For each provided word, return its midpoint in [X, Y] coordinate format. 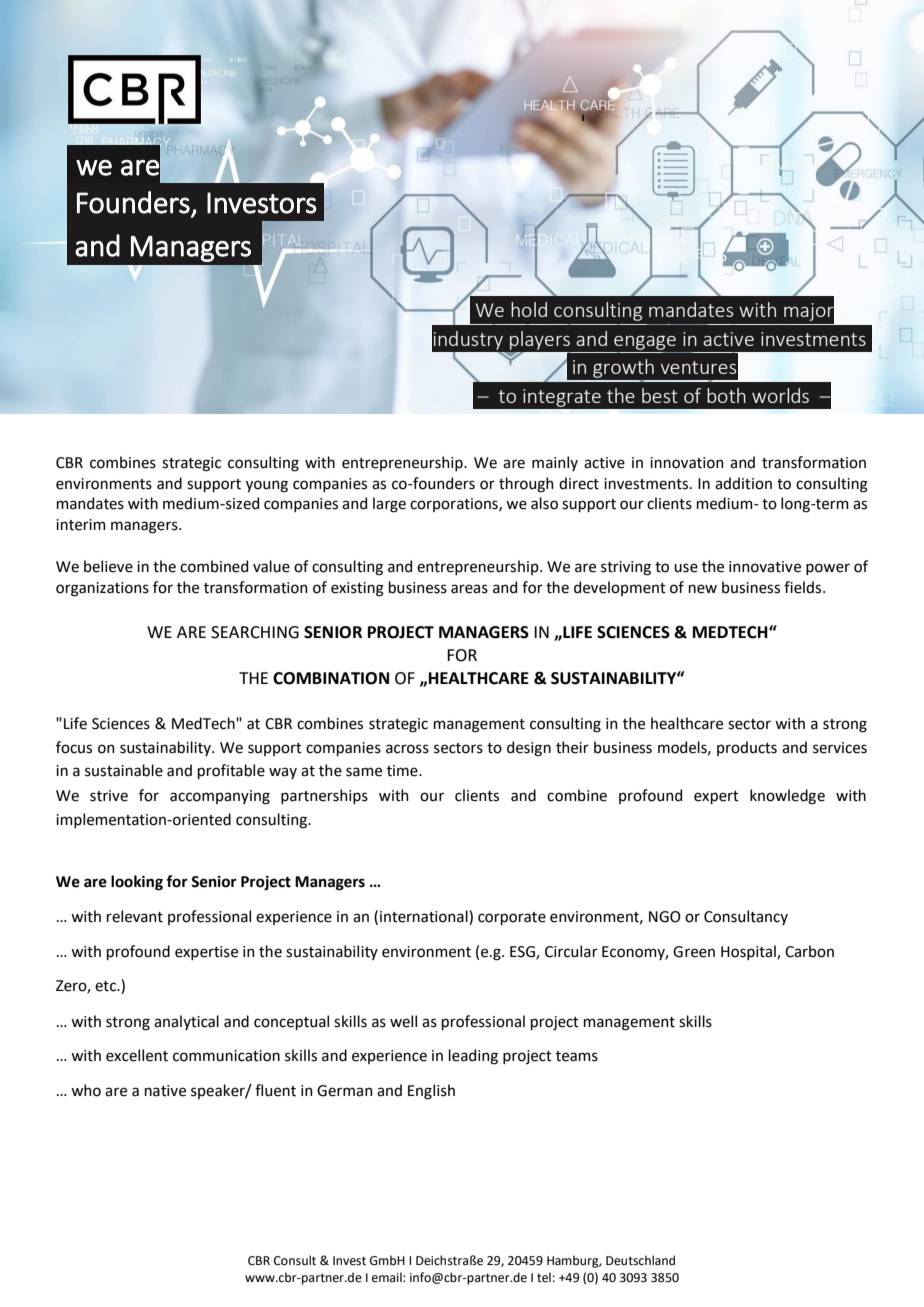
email [388, 1277]
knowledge [787, 797]
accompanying [220, 797]
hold [529, 309]
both [726, 395]
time [403, 771]
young [267, 486]
